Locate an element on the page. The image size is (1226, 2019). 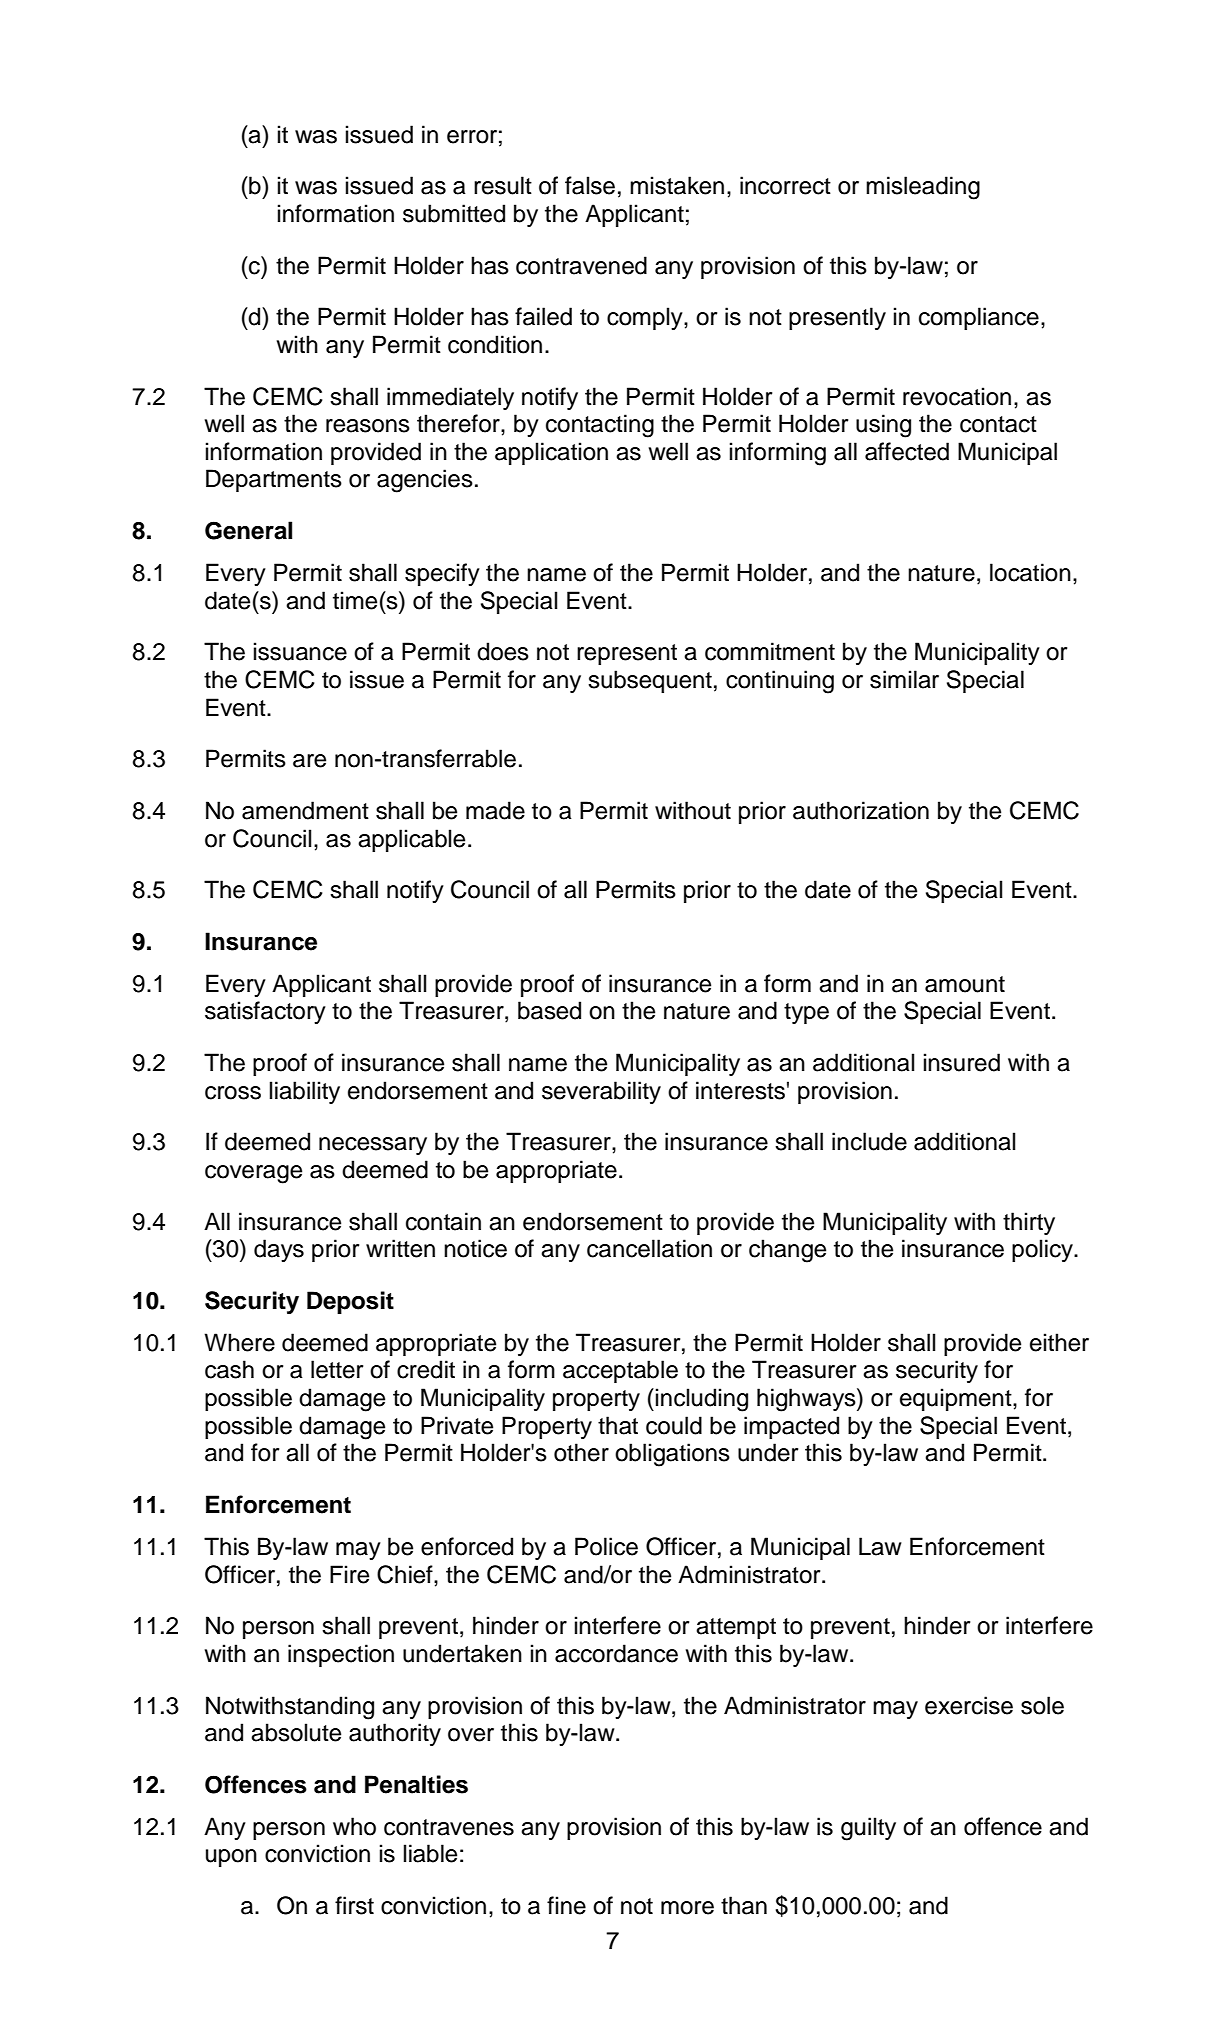
cancellation is located at coordinates (649, 1248).
